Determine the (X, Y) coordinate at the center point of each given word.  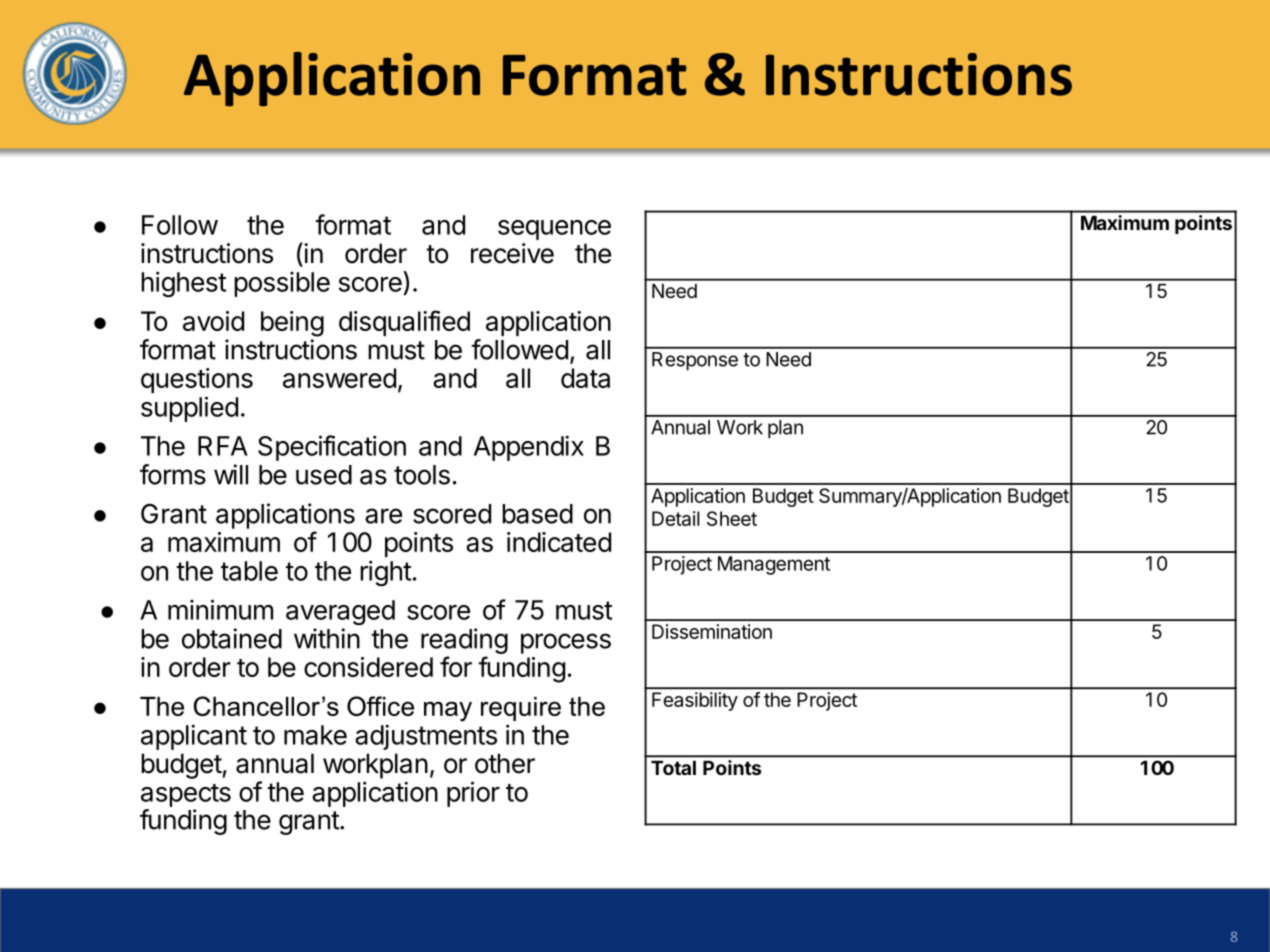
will (231, 474)
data (585, 378)
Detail (676, 518)
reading (464, 641)
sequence (554, 230)
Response (695, 361)
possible (282, 284)
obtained (232, 638)
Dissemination (712, 631)
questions (197, 380)
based (537, 514)
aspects (186, 797)
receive (512, 253)
